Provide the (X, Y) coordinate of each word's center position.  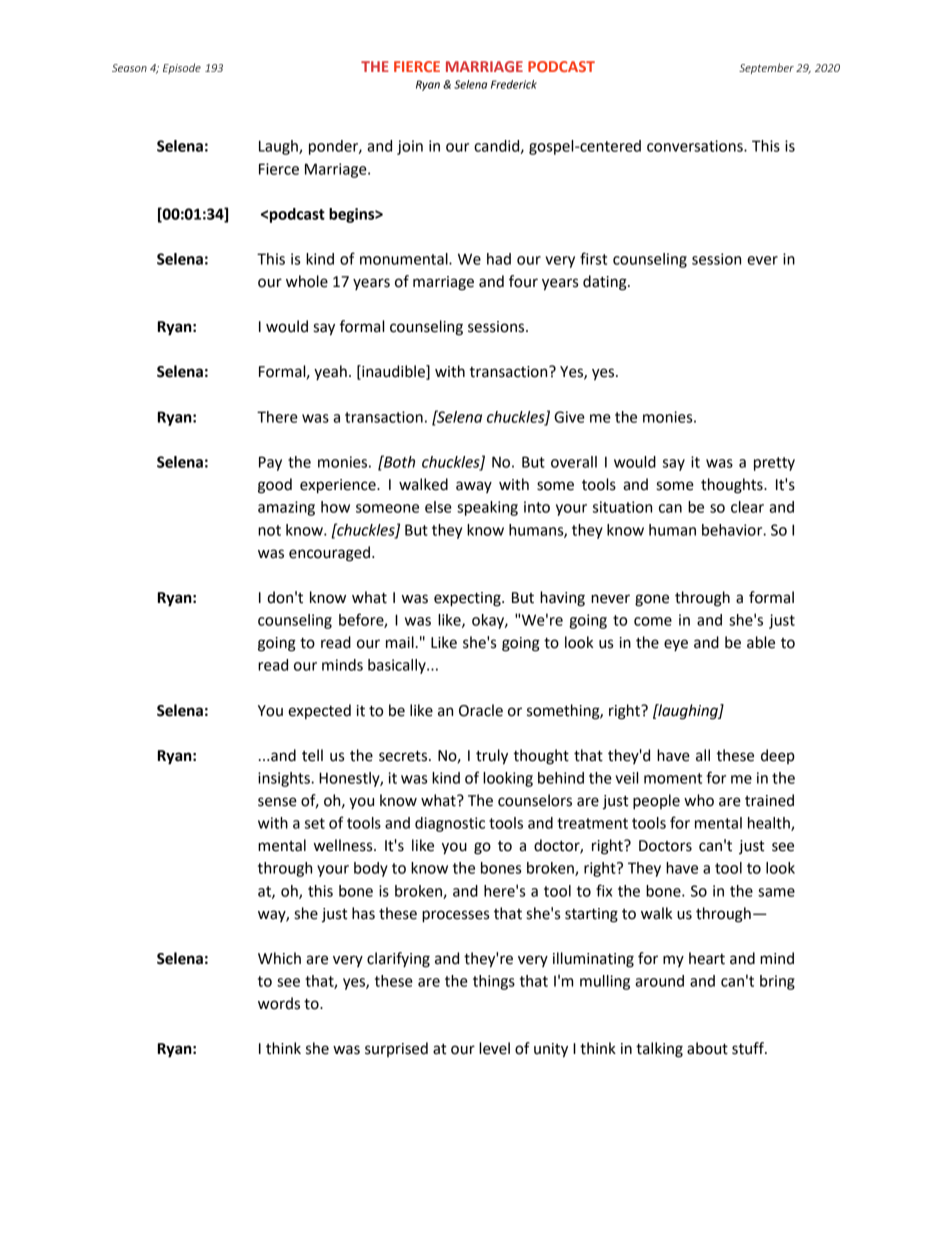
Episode (182, 68)
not (269, 530)
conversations (696, 146)
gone (652, 600)
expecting (468, 599)
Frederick (514, 84)
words (279, 1003)
